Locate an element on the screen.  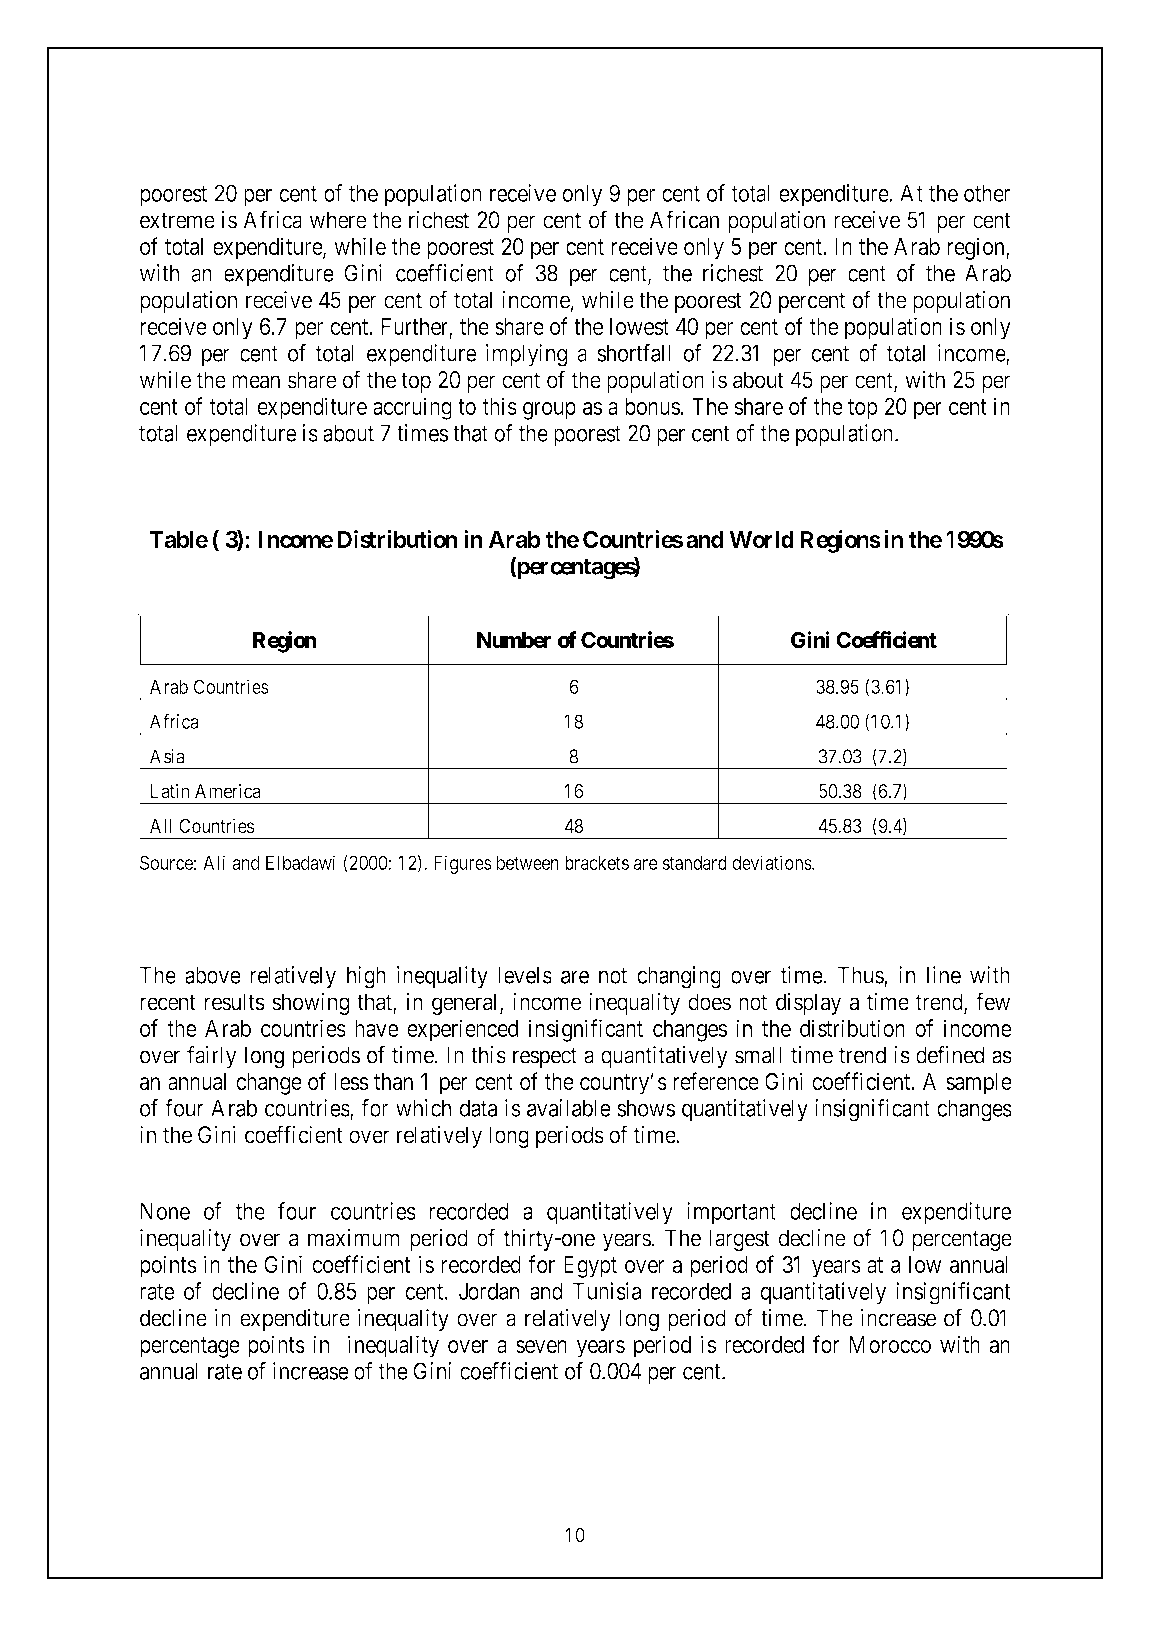
Tunisia is located at coordinates (607, 1291).
